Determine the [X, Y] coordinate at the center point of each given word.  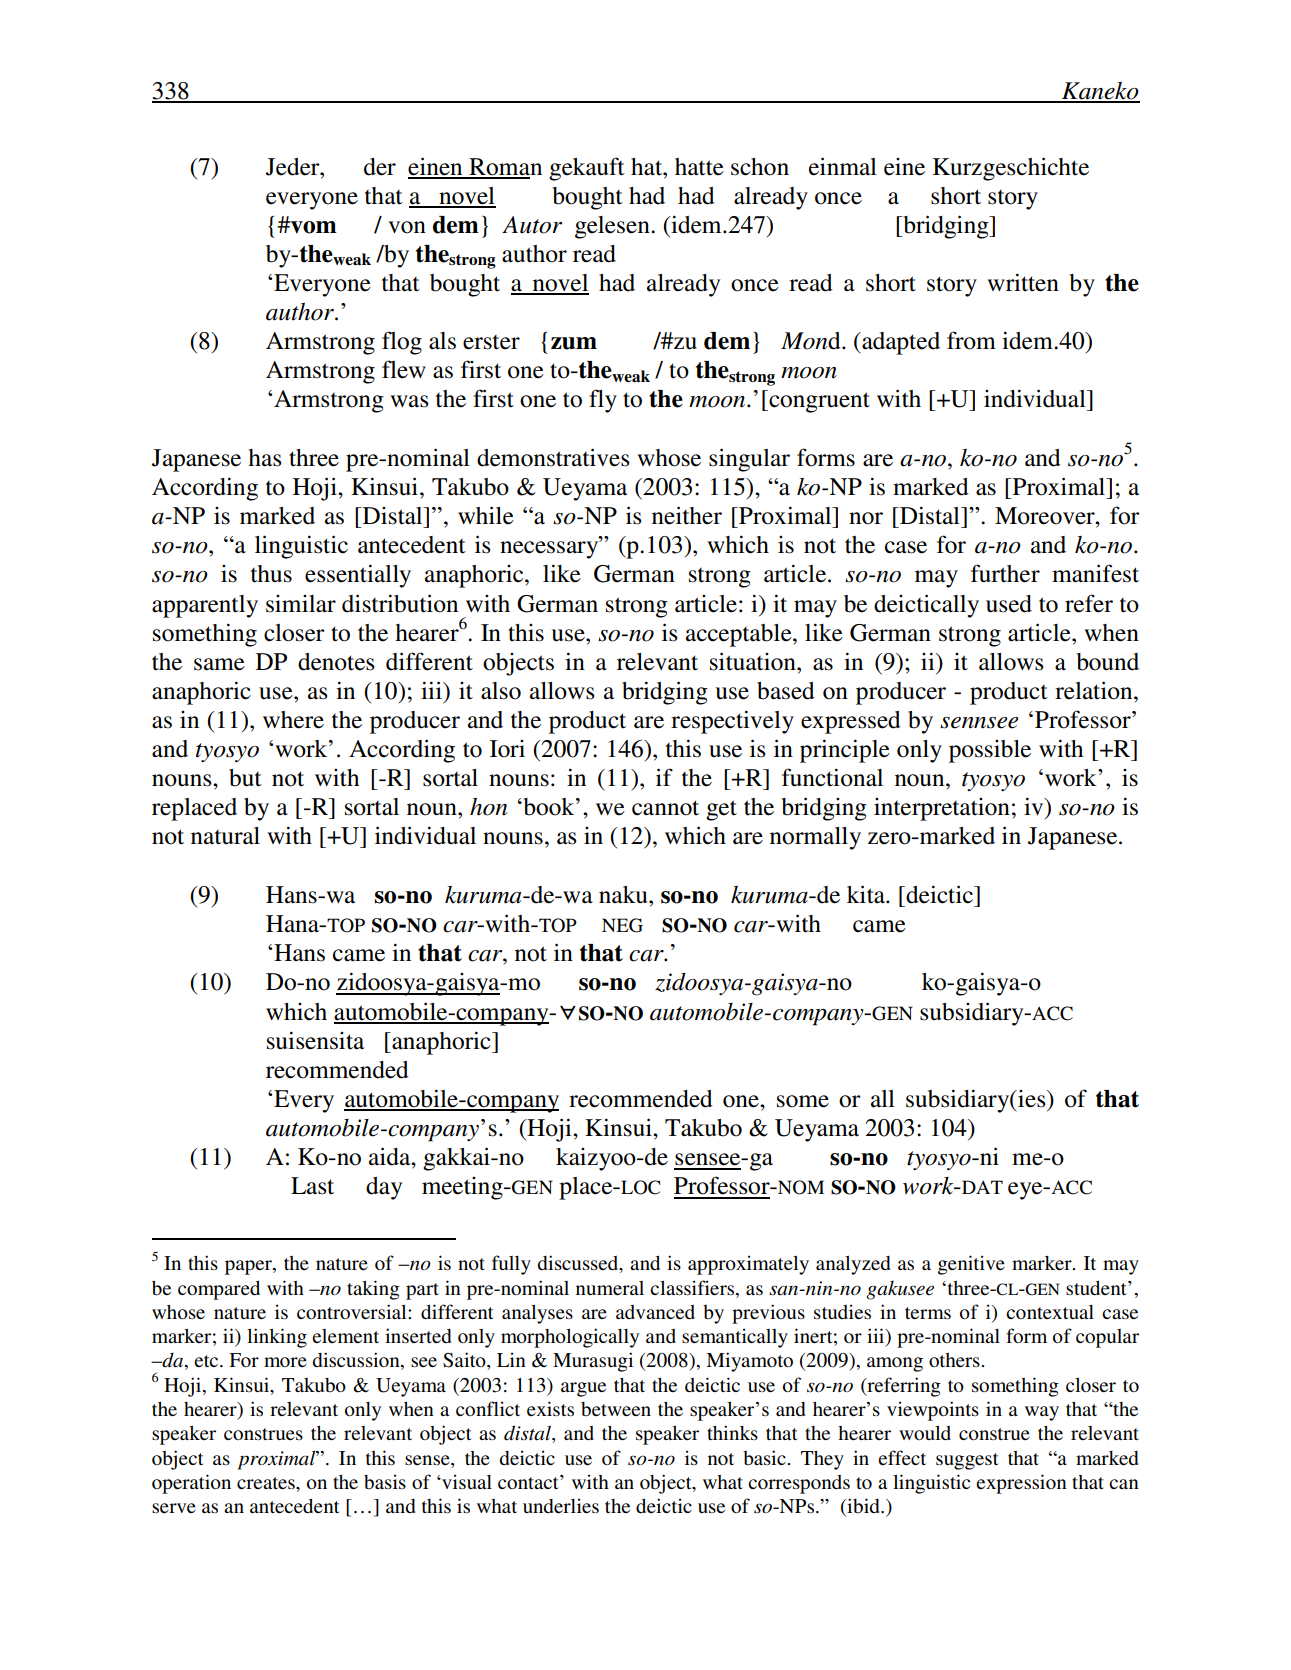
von [407, 227]
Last [312, 1186]
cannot [665, 808]
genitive [971, 1265]
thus [271, 574]
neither [687, 515]
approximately [748, 1265]
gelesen [613, 227]
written [1023, 282]
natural [225, 836]
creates [267, 1483]
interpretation [942, 809]
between [616, 1409]
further [1005, 573]
